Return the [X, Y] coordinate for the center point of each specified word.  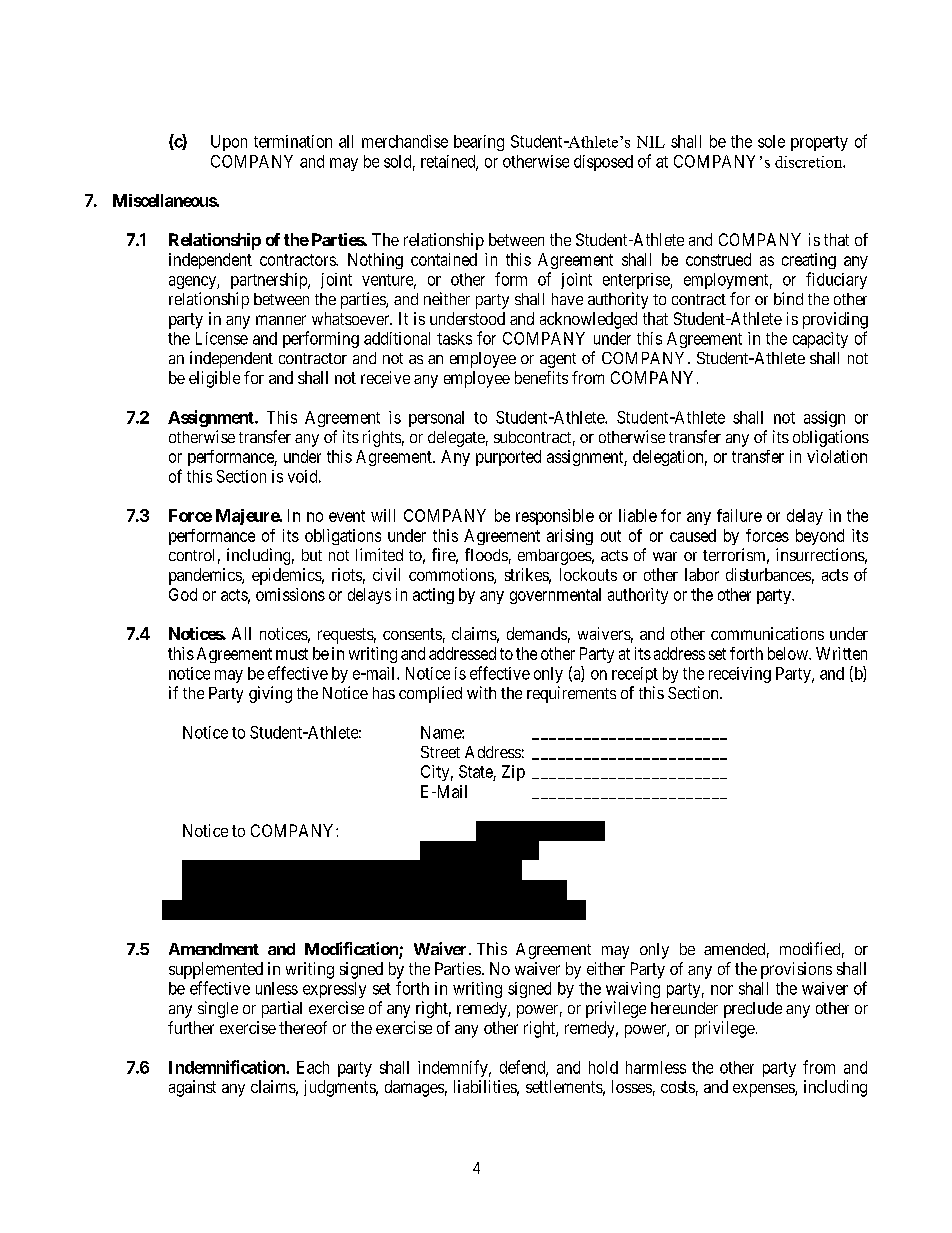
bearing [479, 143]
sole [771, 141]
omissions [290, 594]
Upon [229, 143]
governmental [555, 596]
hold [603, 1067]
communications [767, 633]
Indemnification [228, 1067]
